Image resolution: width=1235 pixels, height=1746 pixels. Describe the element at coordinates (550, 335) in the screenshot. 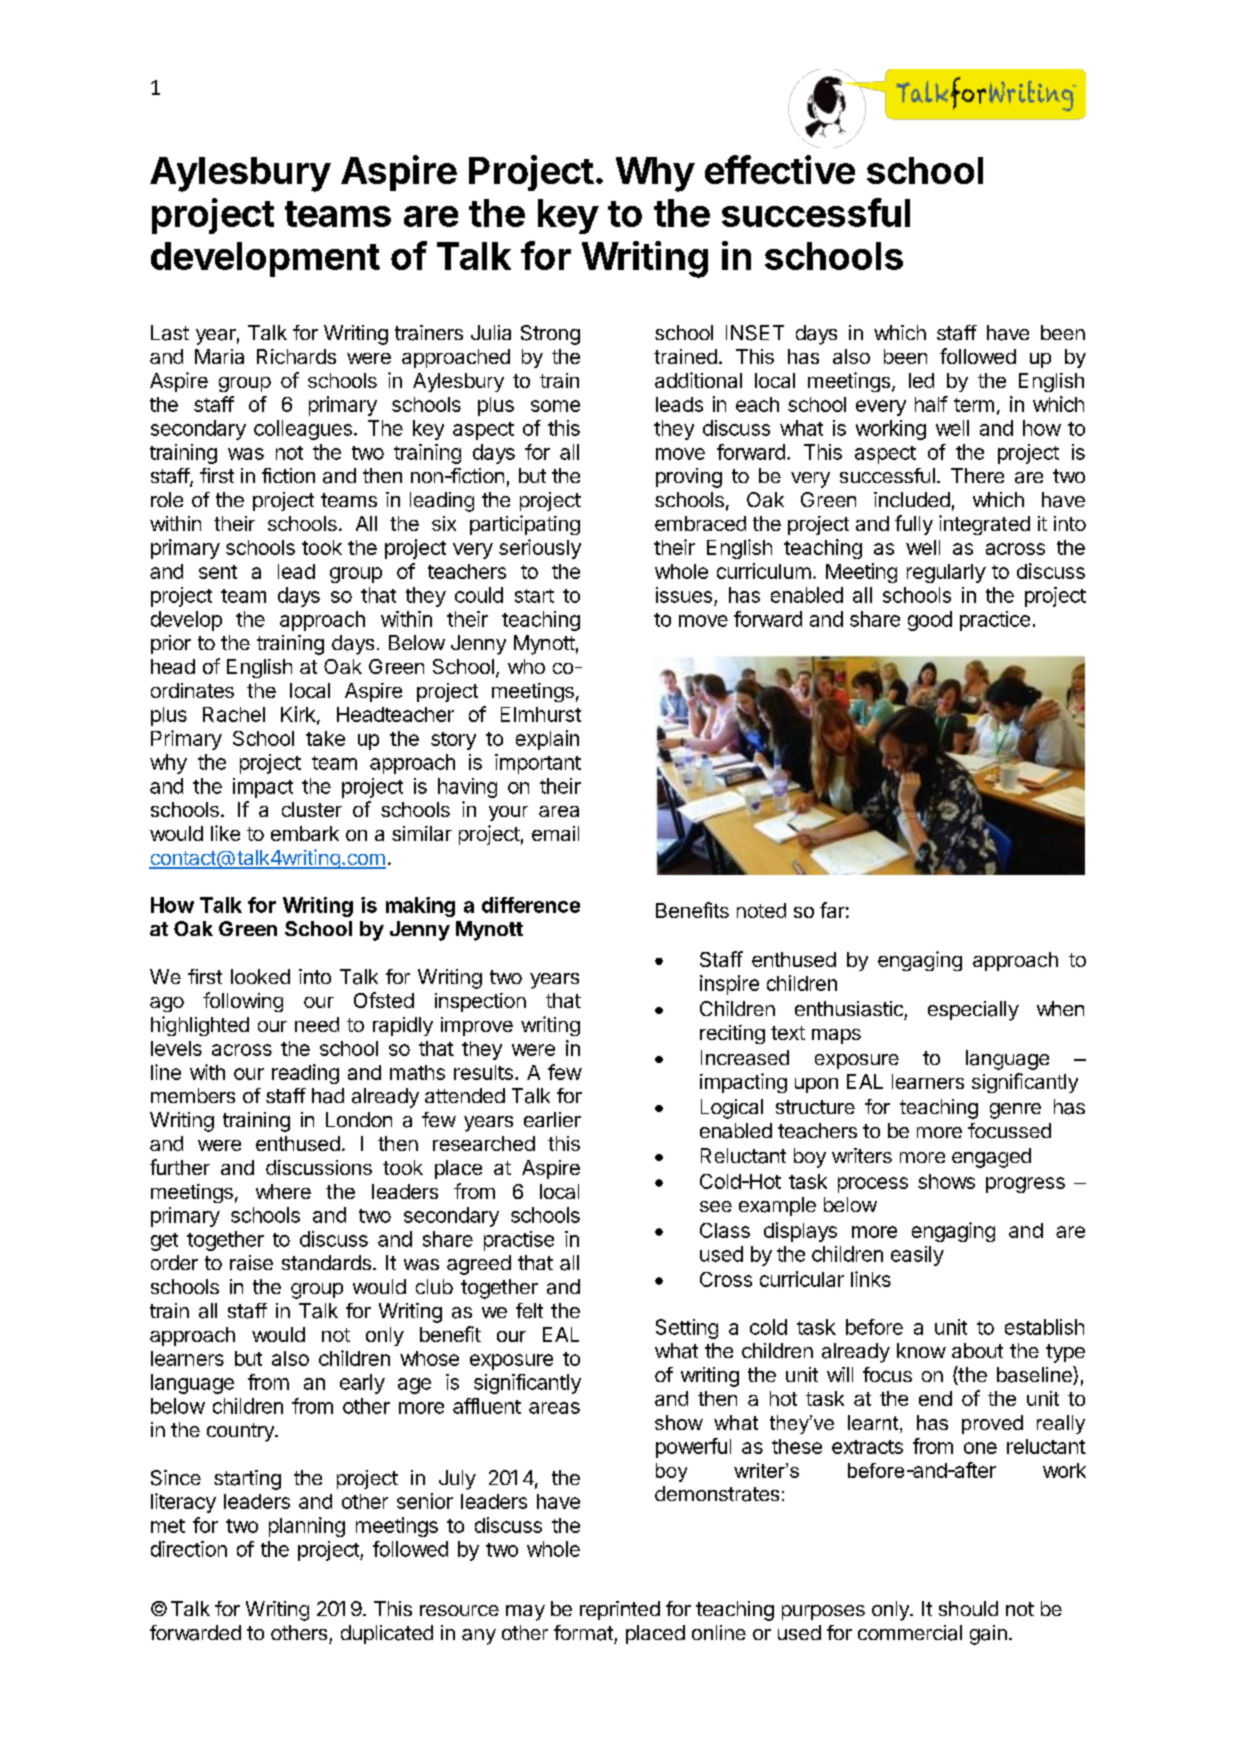

I see `Strong` at that location.
